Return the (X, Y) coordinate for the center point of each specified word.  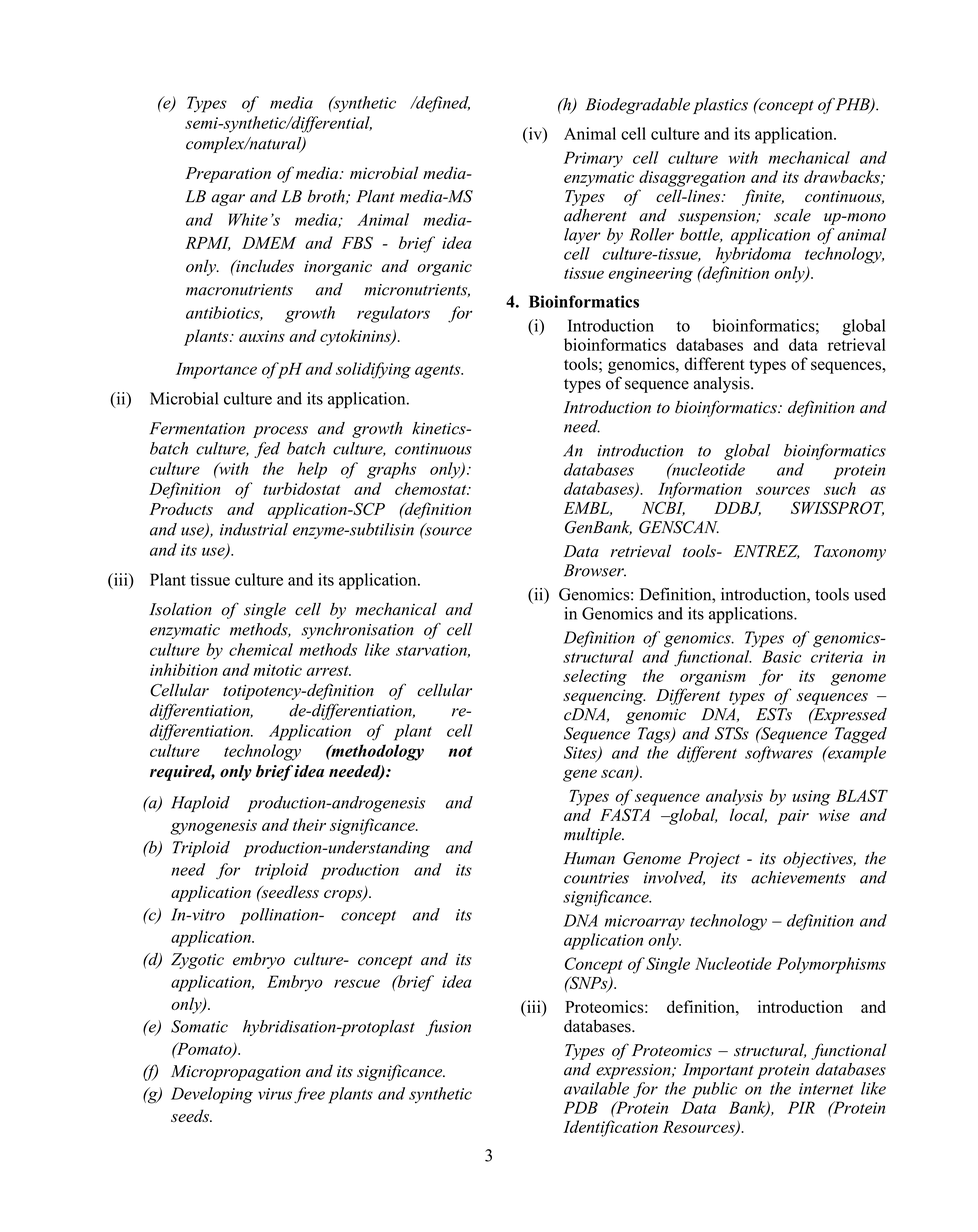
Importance (216, 370)
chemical (261, 649)
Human (589, 858)
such (840, 488)
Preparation (228, 175)
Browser (595, 570)
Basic (781, 656)
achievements (798, 877)
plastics (720, 106)
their (309, 824)
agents (439, 372)
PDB (580, 1107)
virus (275, 1094)
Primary (593, 159)
